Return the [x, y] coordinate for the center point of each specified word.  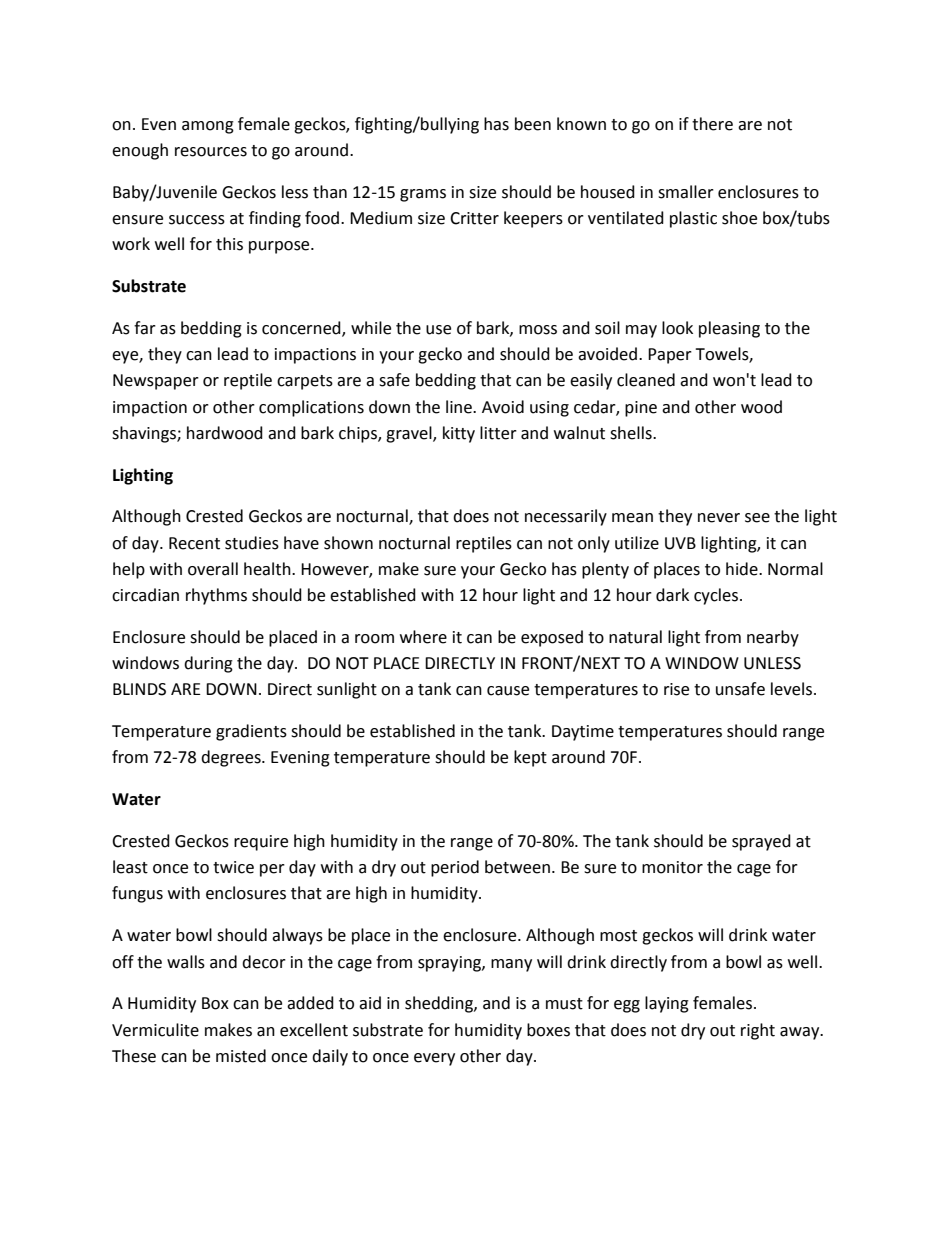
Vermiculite [155, 1030]
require [261, 843]
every [434, 1059]
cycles [716, 596]
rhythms [216, 596]
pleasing [729, 329]
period [455, 868]
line [460, 407]
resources [211, 152]
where [423, 637]
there [712, 124]
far [145, 328]
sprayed [761, 842]
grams [423, 195]
